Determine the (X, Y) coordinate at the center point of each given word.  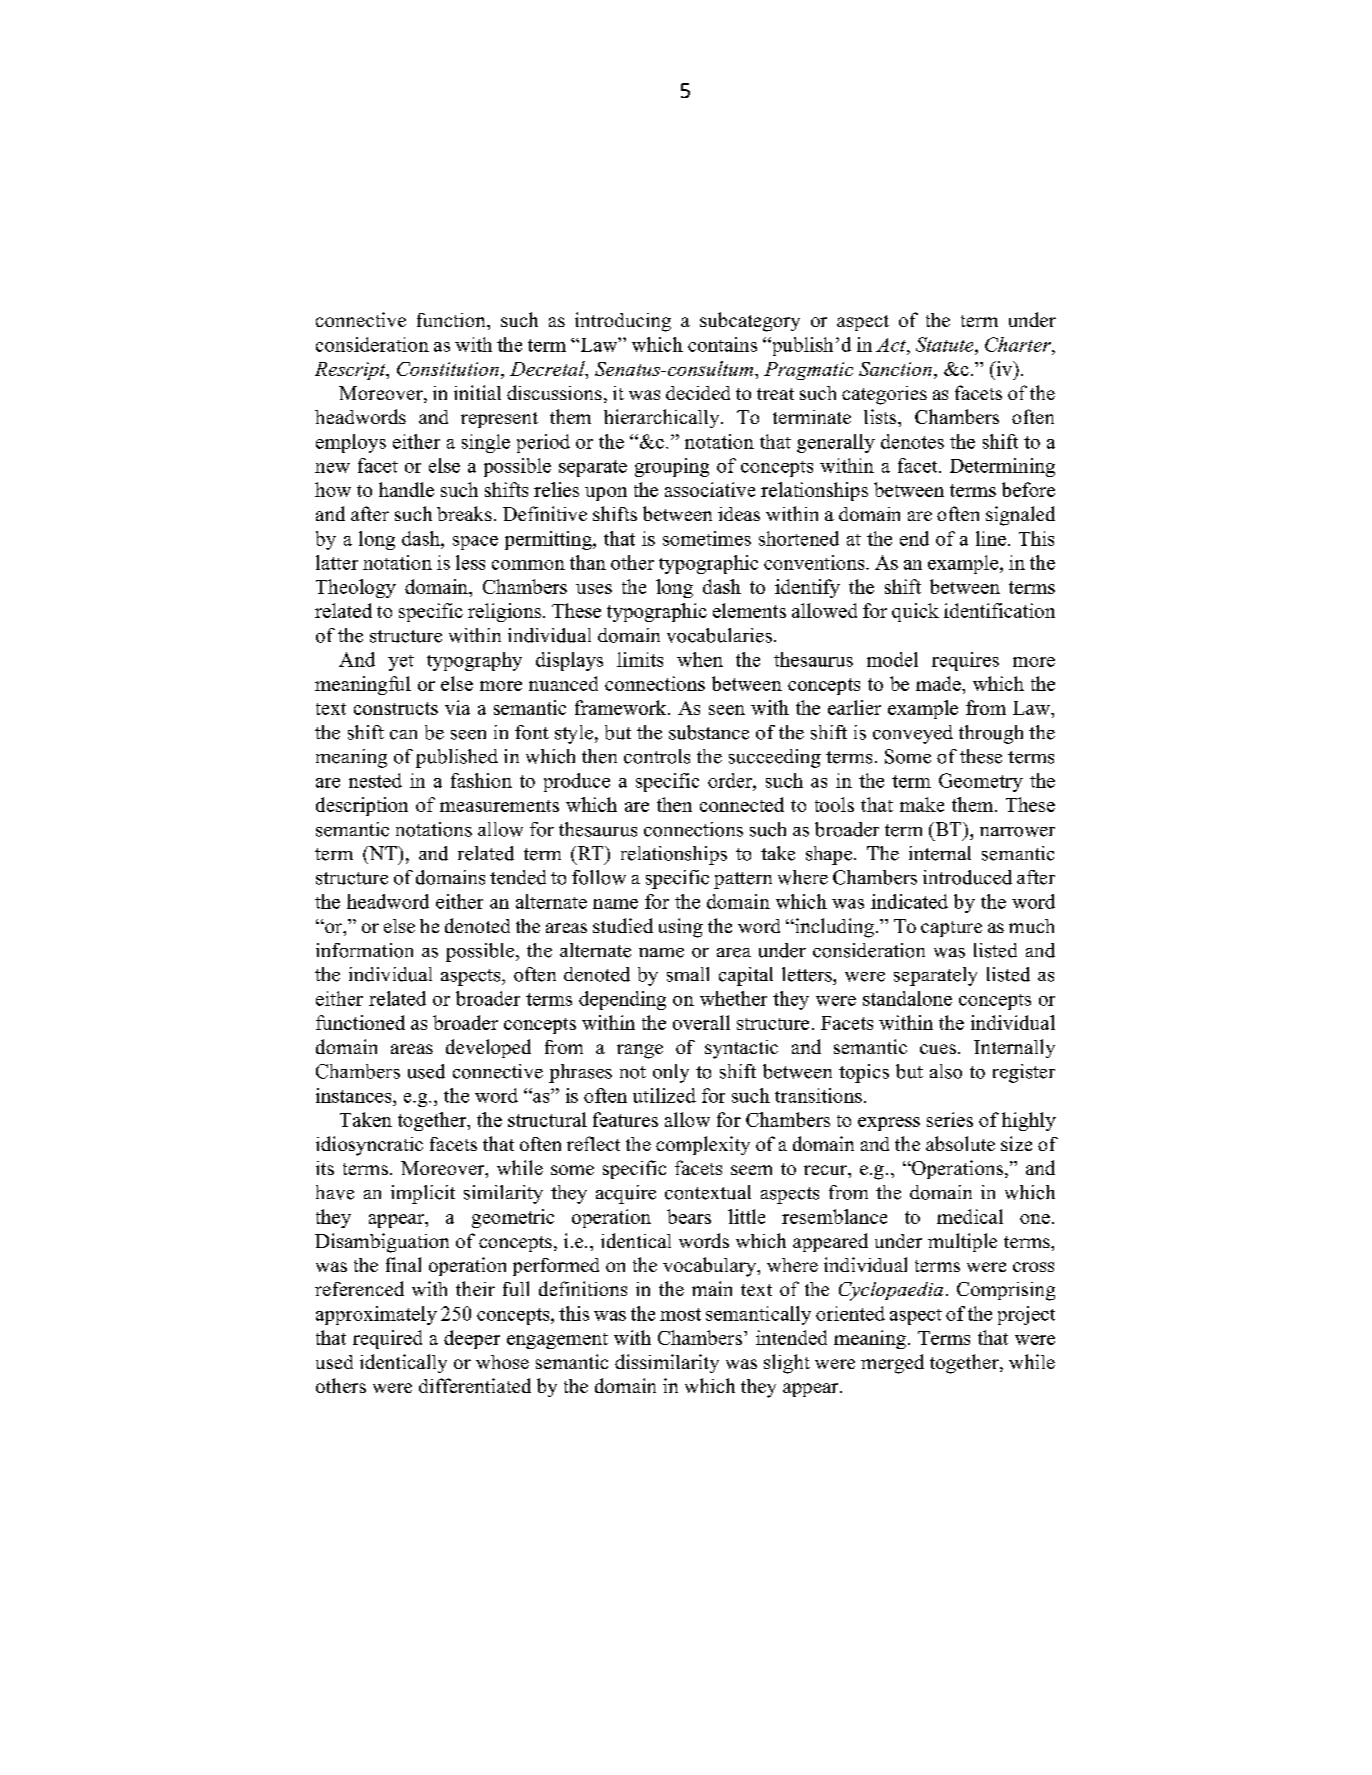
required (387, 1339)
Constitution (448, 369)
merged (892, 1364)
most (680, 1314)
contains (722, 344)
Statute (946, 344)
